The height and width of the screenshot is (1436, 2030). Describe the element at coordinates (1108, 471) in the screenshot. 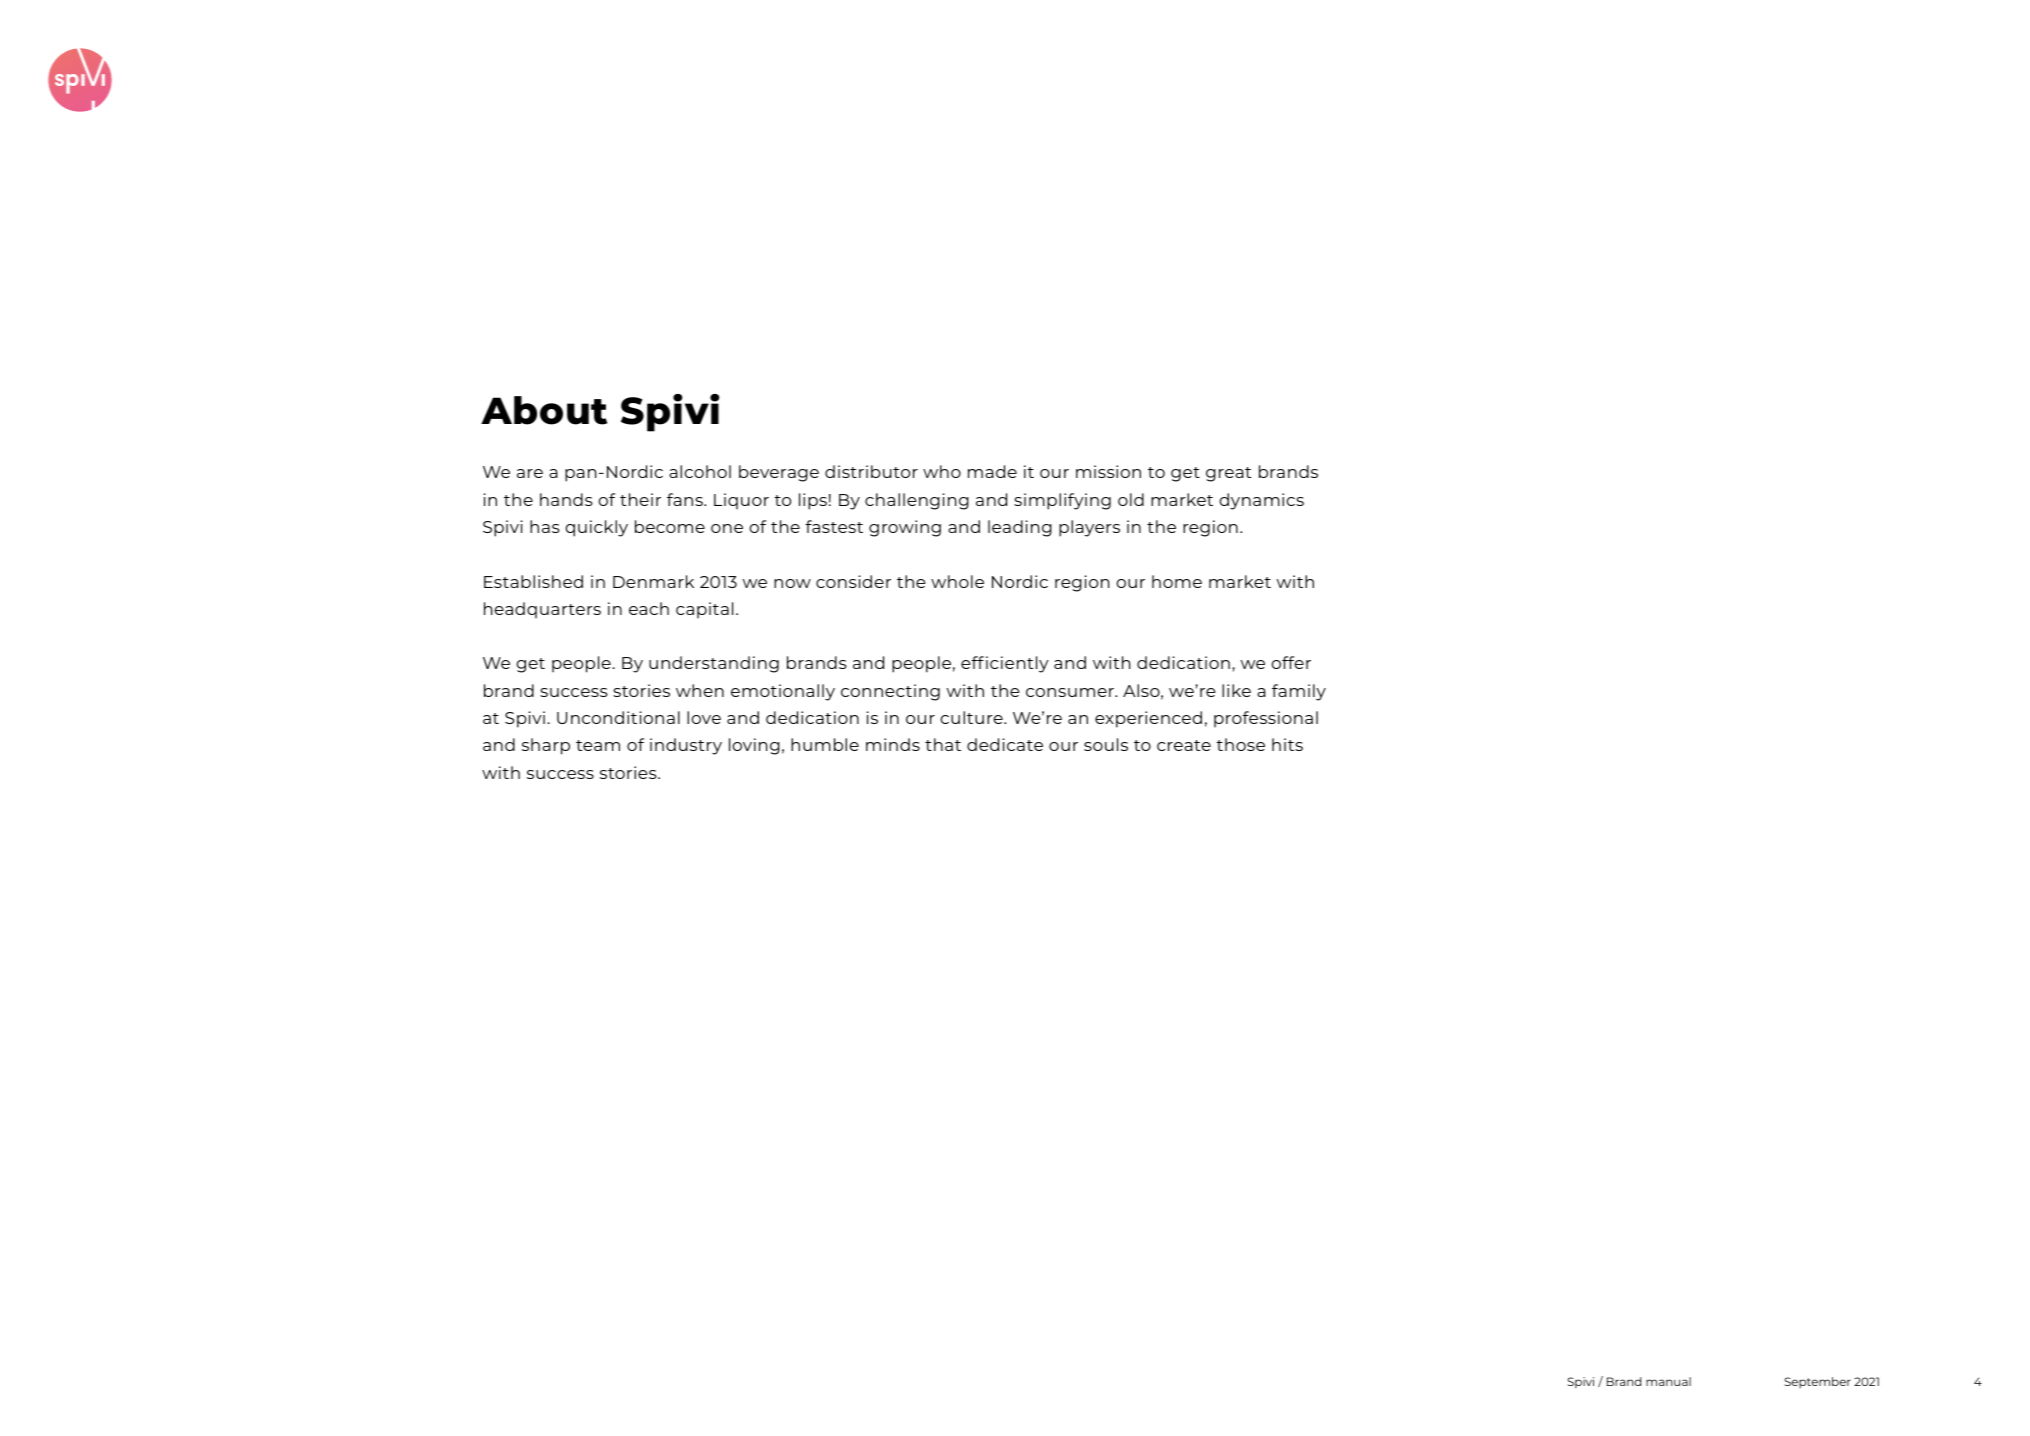

I see `mission` at that location.
